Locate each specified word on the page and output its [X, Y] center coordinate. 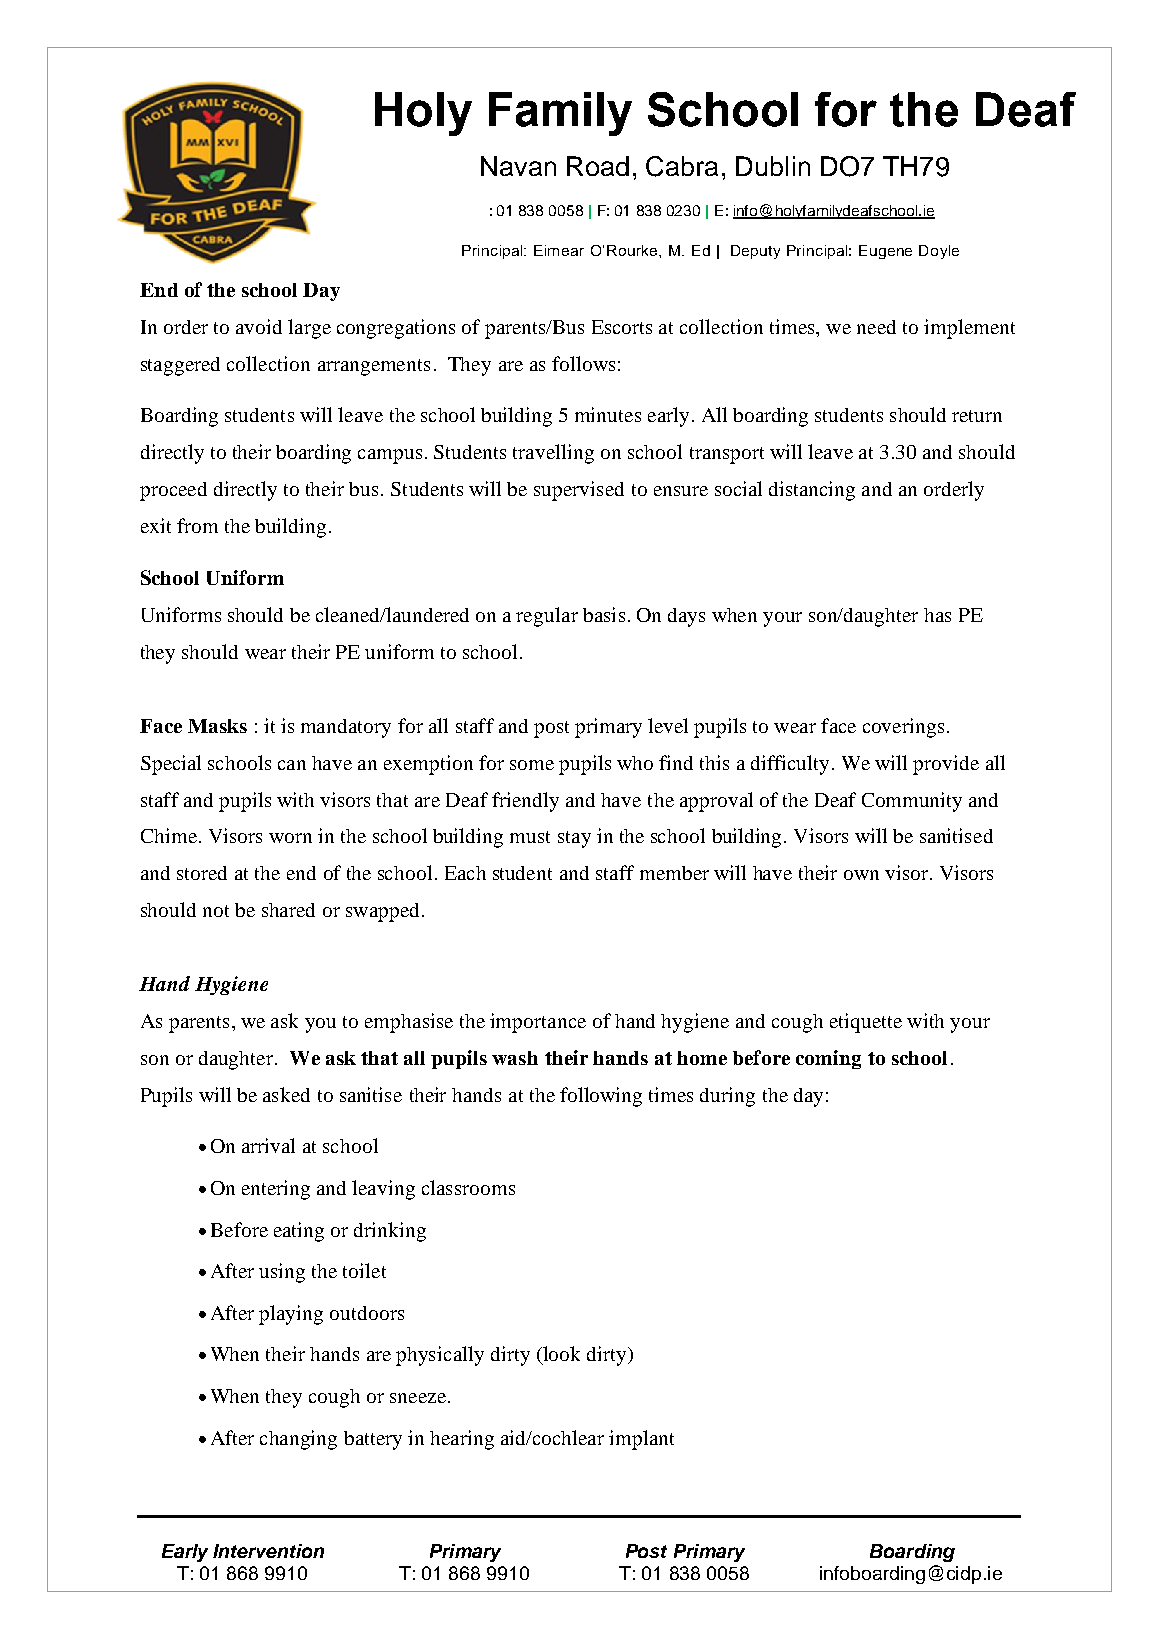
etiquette [866, 1023]
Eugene [885, 252]
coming [828, 1059]
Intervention [268, 1551]
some [532, 765]
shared [288, 910]
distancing [812, 491]
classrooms [468, 1187]
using [282, 1273]
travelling [553, 454]
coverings [903, 728]
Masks [217, 726]
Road [598, 166]
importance [538, 1023]
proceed [173, 491]
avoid [259, 326]
